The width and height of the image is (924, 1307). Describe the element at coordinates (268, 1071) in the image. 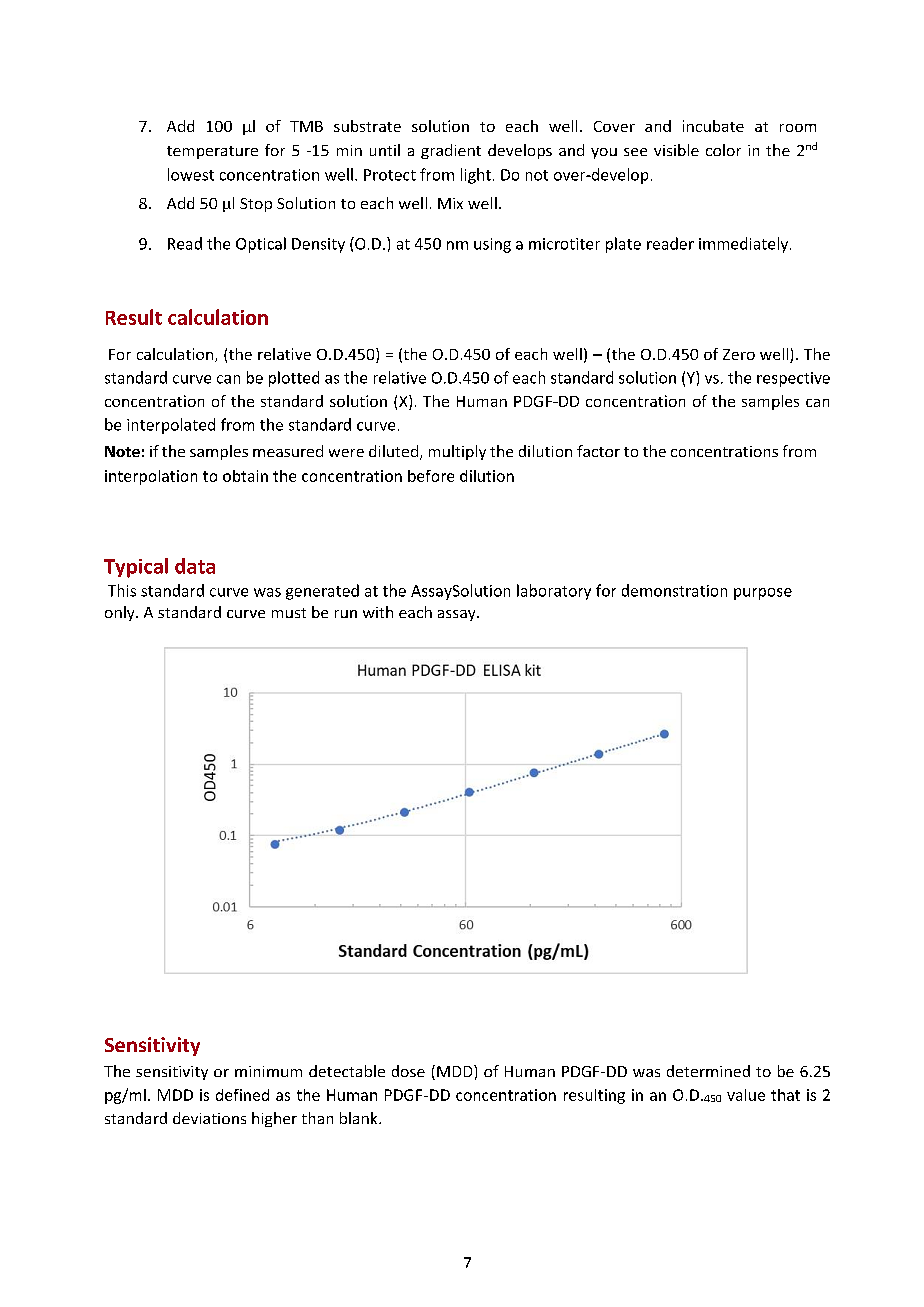

I see `minimum` at that location.
